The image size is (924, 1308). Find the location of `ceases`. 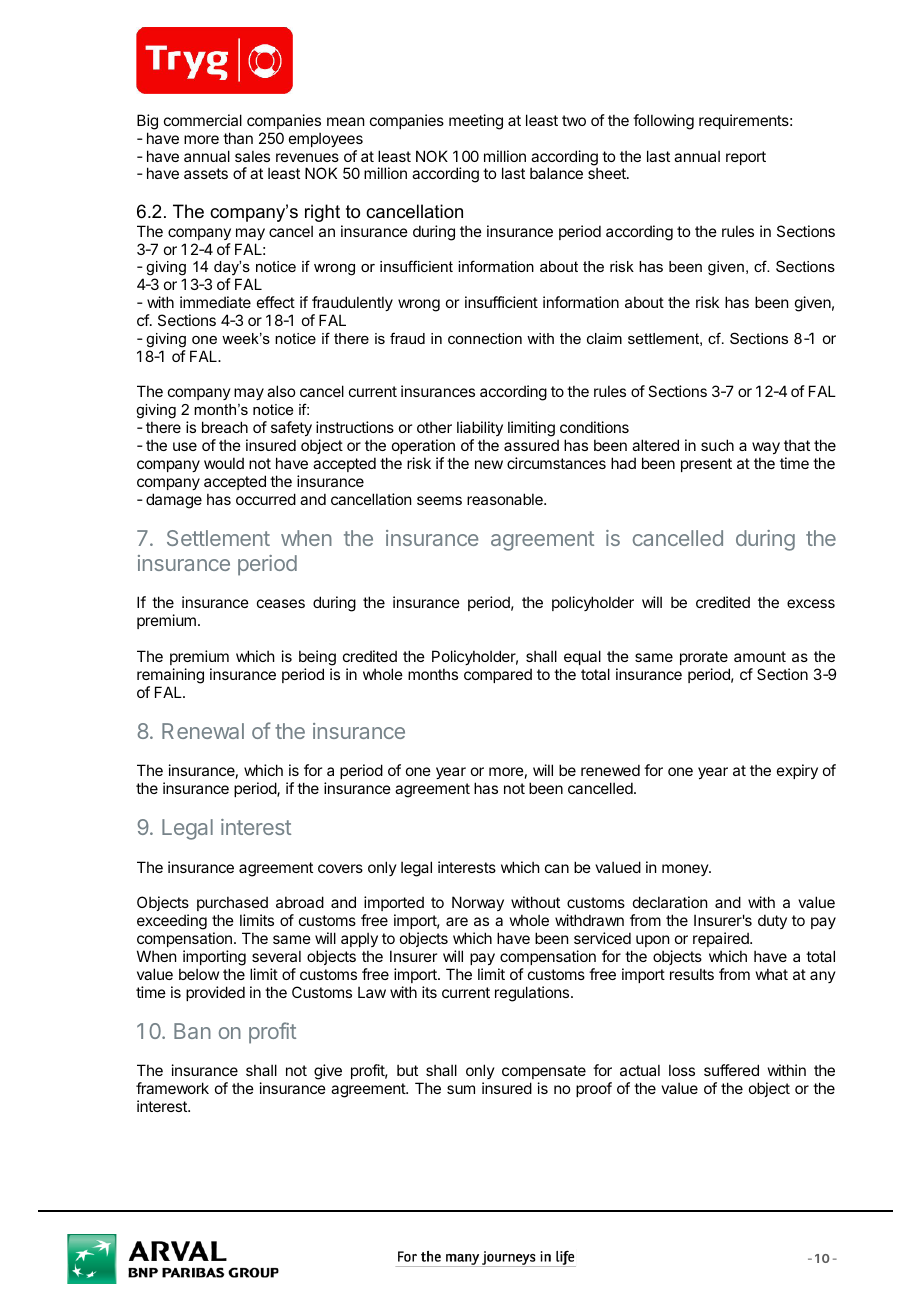

ceases is located at coordinates (281, 603).
